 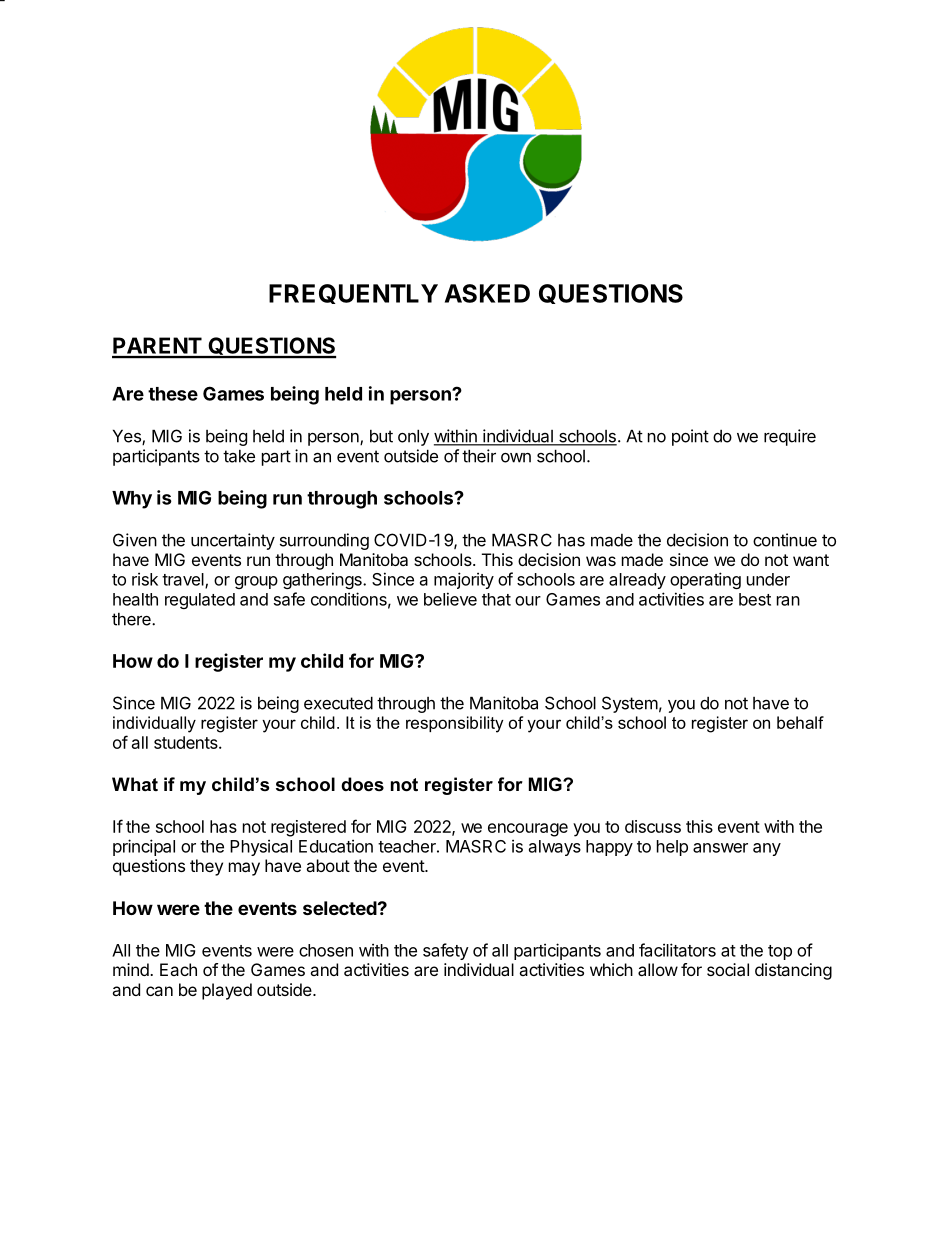 I want to click on their, so click(x=479, y=456).
